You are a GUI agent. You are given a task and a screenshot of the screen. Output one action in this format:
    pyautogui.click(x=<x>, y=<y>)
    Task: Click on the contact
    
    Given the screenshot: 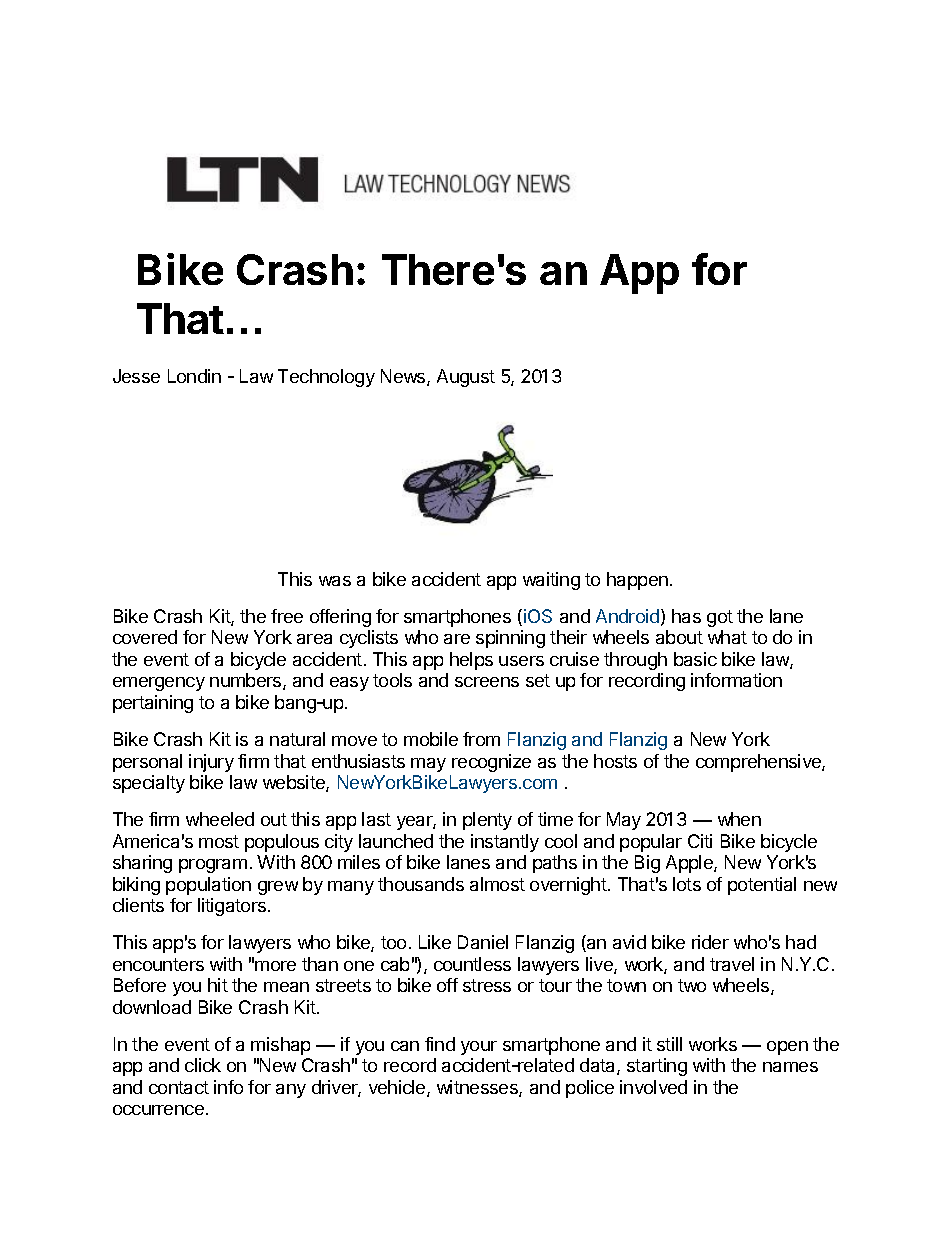 What is the action you would take?
    pyautogui.click(x=179, y=1087)
